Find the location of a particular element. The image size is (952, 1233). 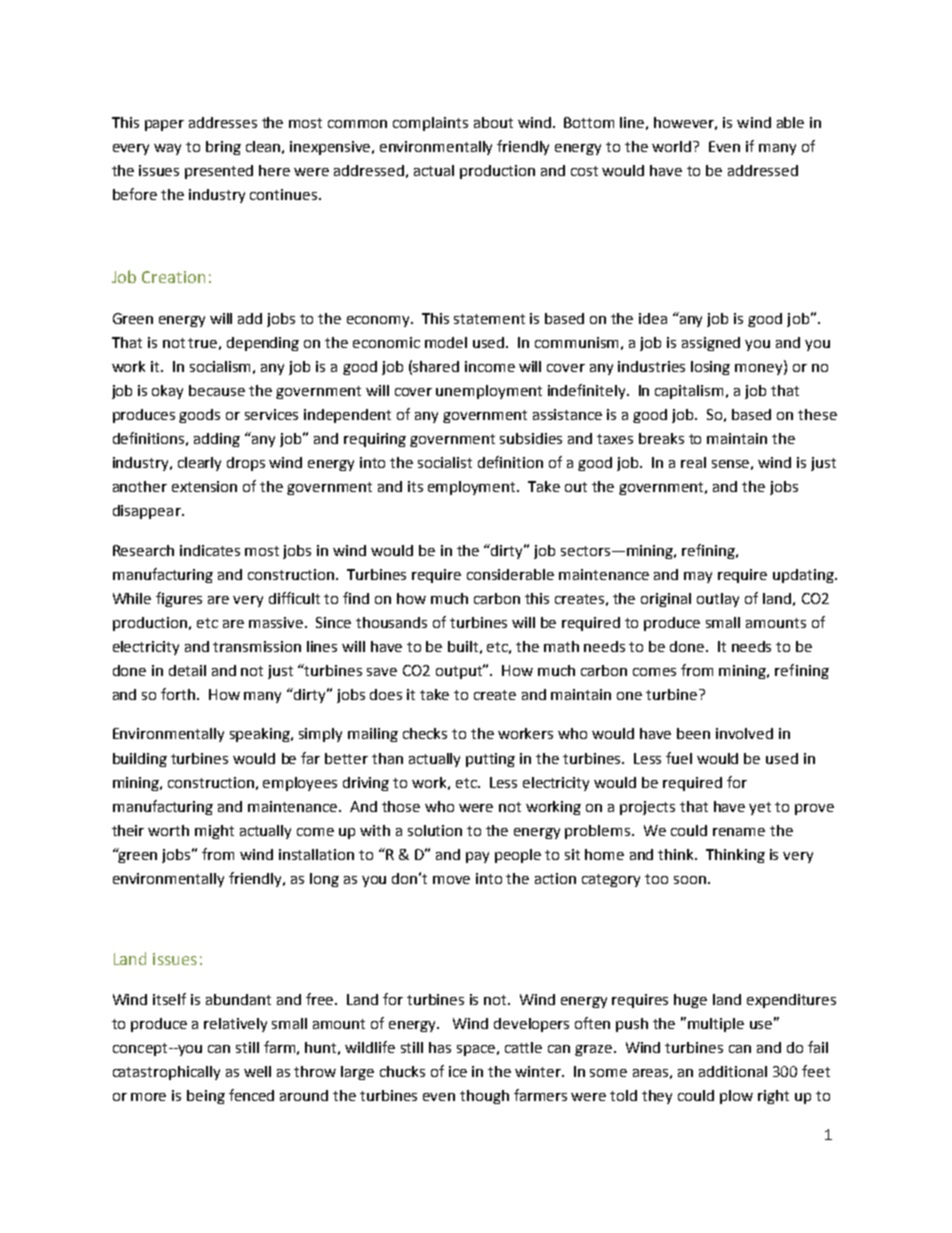

bring is located at coordinates (223, 148).
